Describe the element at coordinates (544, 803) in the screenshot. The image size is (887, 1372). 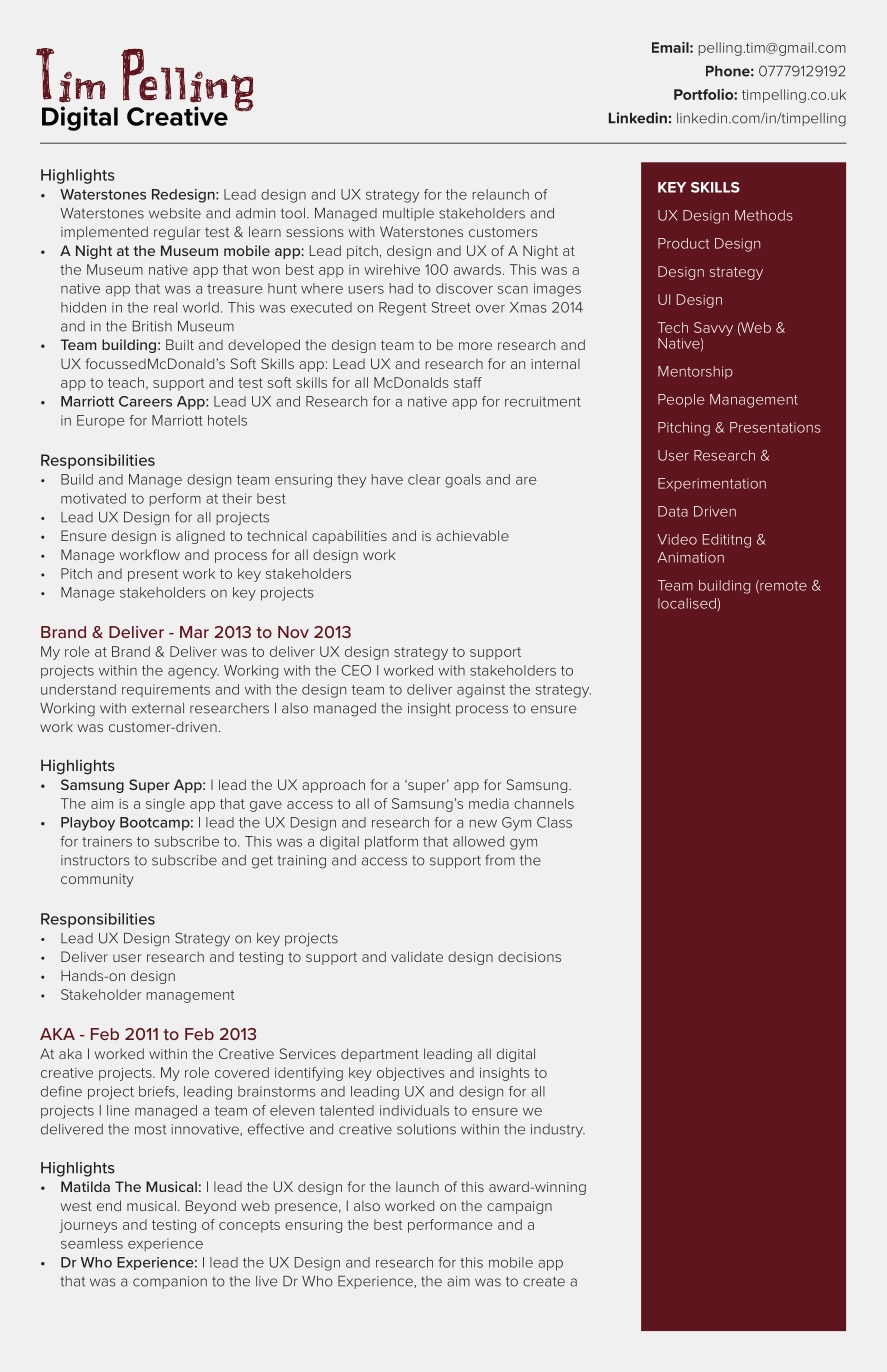
I see `channels` at that location.
